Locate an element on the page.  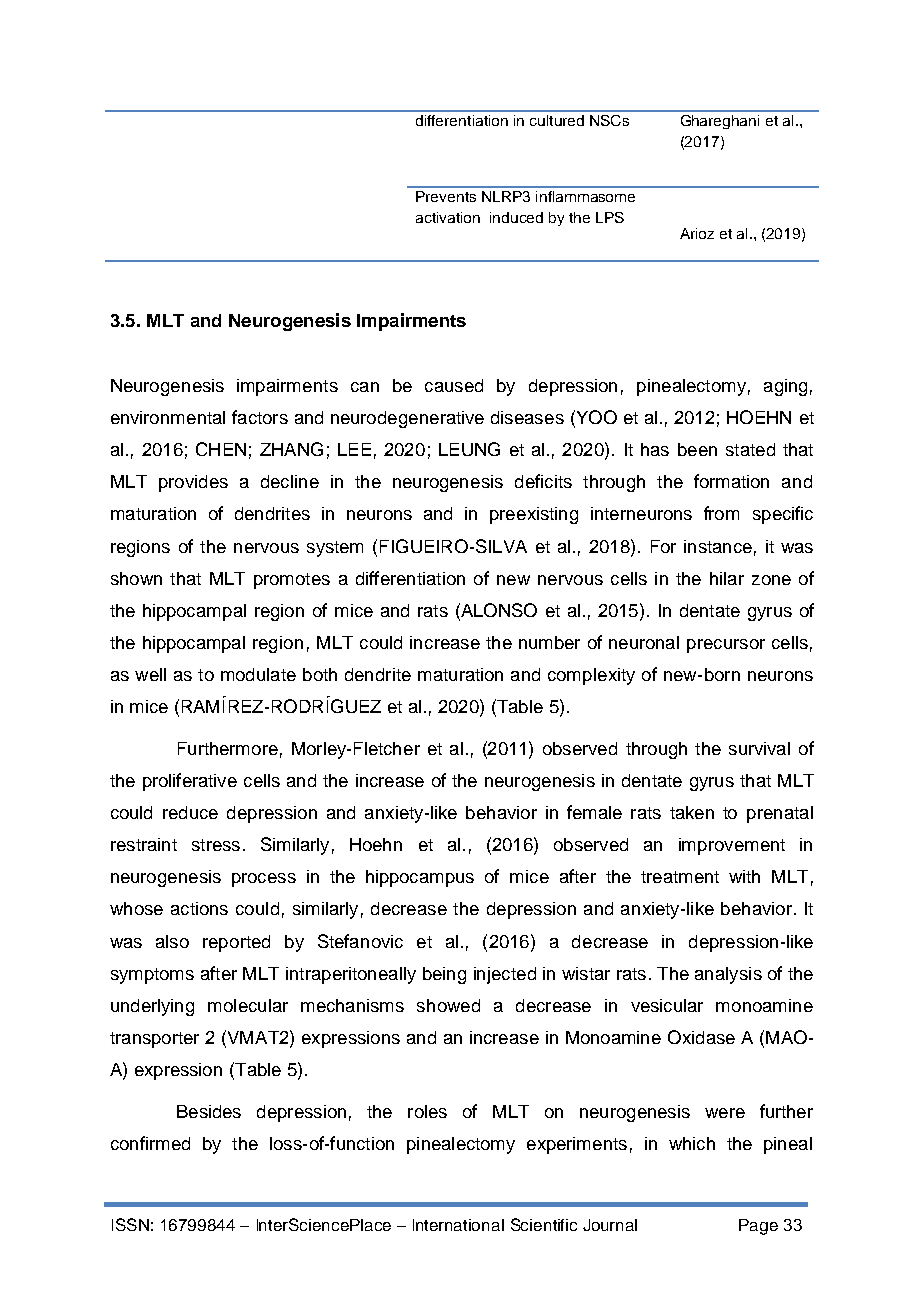
been is located at coordinates (697, 449).
